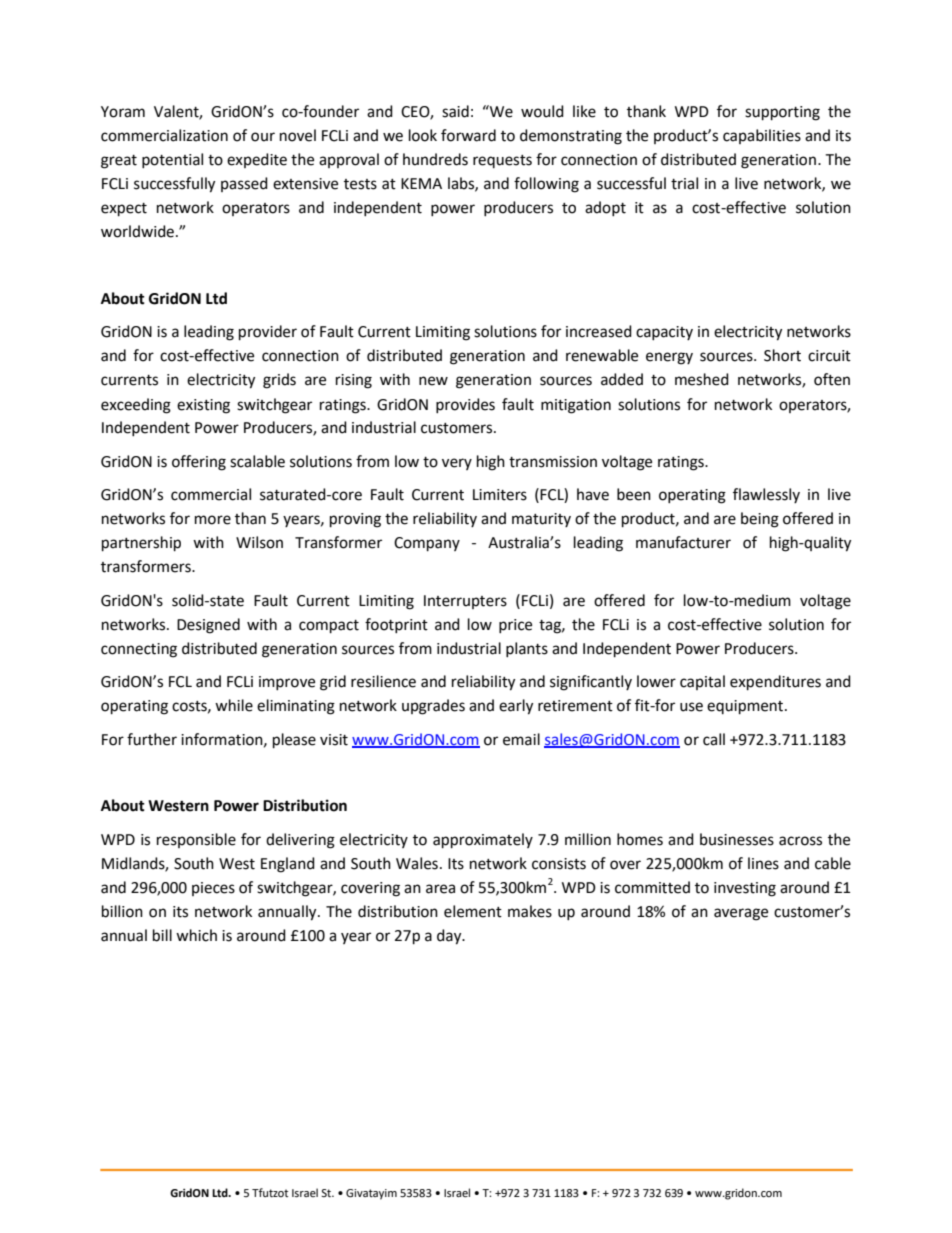  Describe the element at coordinates (172, 160) in the page. I see `potential` at that location.
